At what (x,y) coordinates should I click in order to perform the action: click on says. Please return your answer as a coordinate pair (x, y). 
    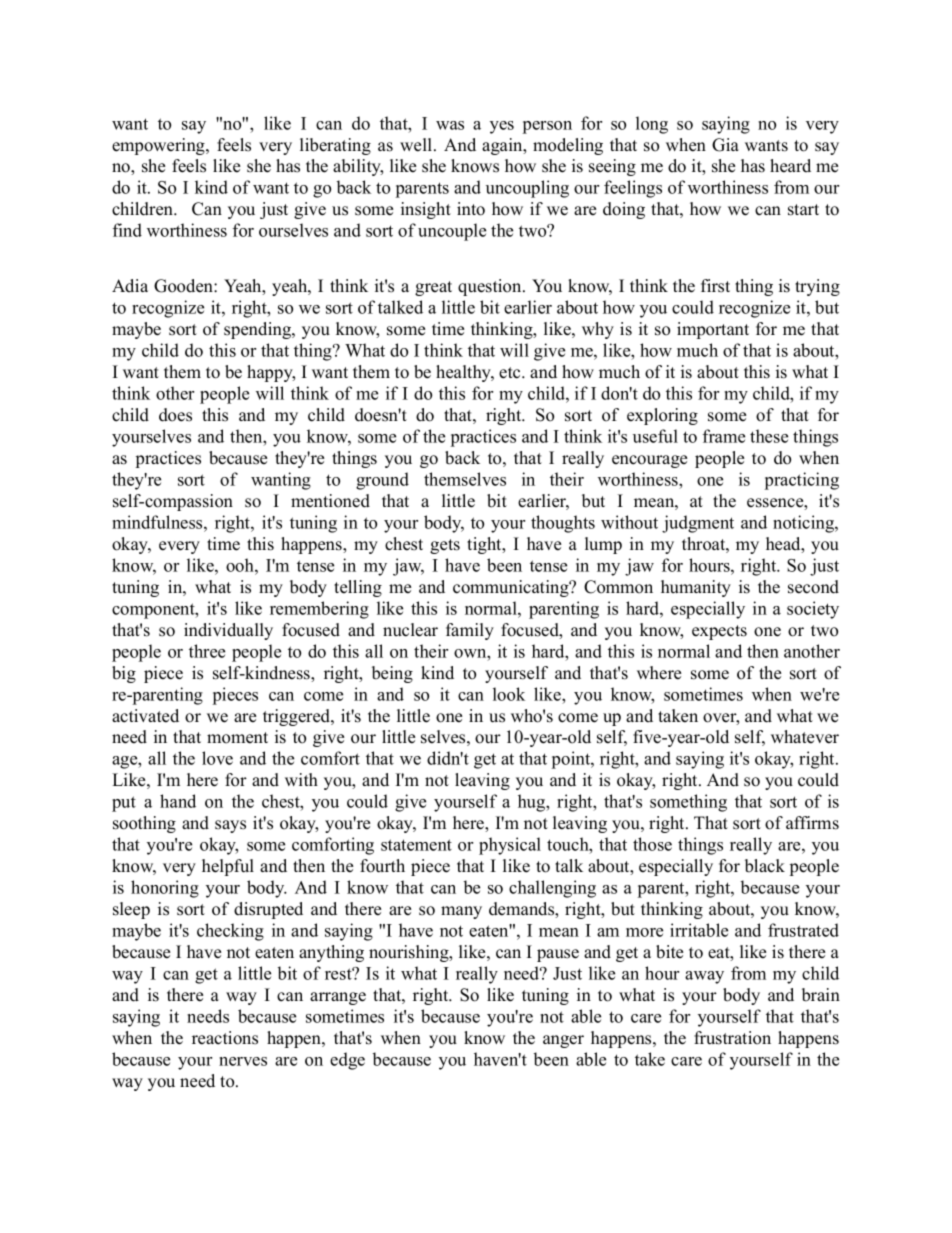
    Looking at the image, I should click on (230, 826).
